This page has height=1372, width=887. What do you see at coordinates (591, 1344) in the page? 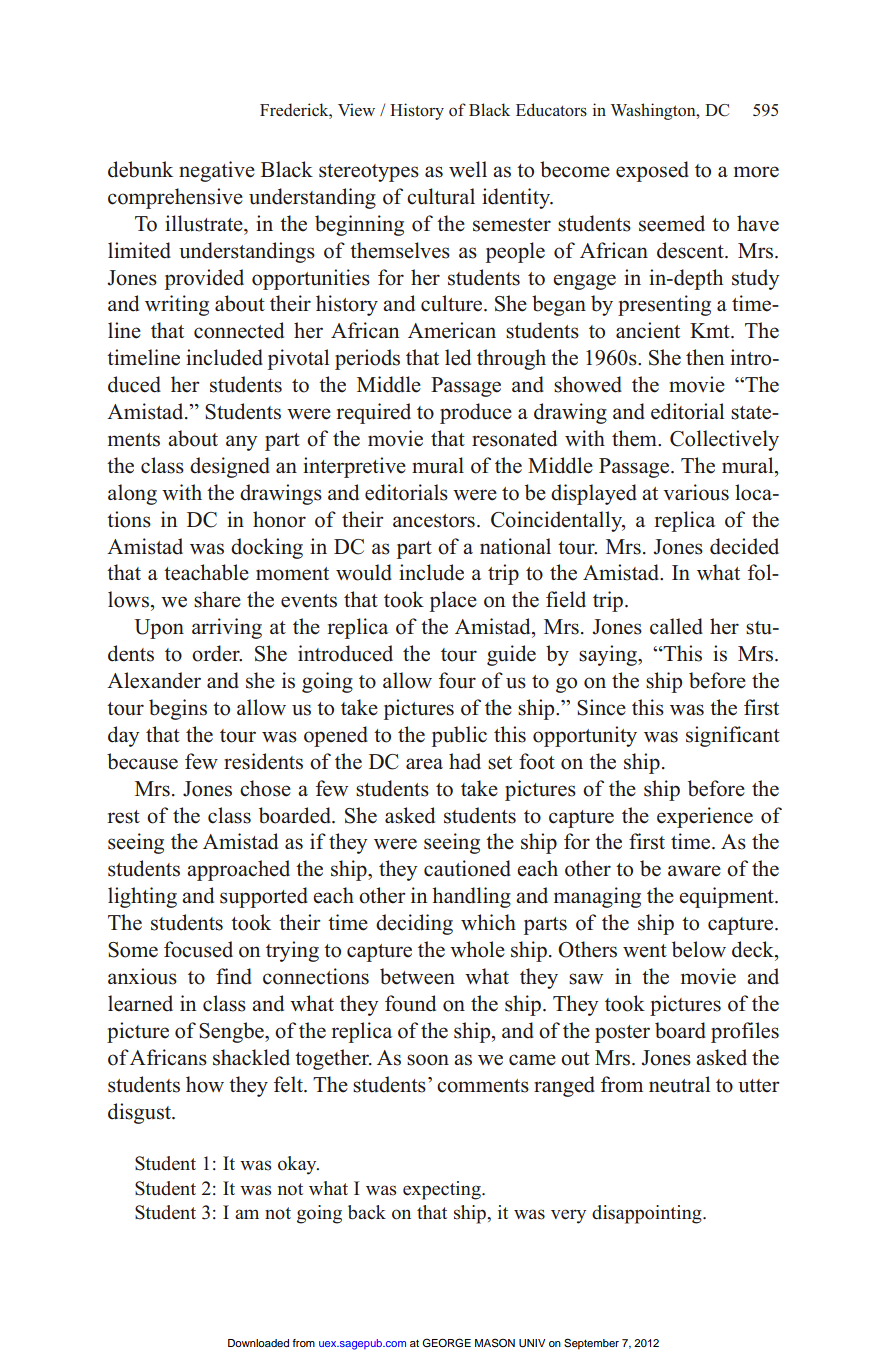
I see `September` at bounding box center [591, 1344].
